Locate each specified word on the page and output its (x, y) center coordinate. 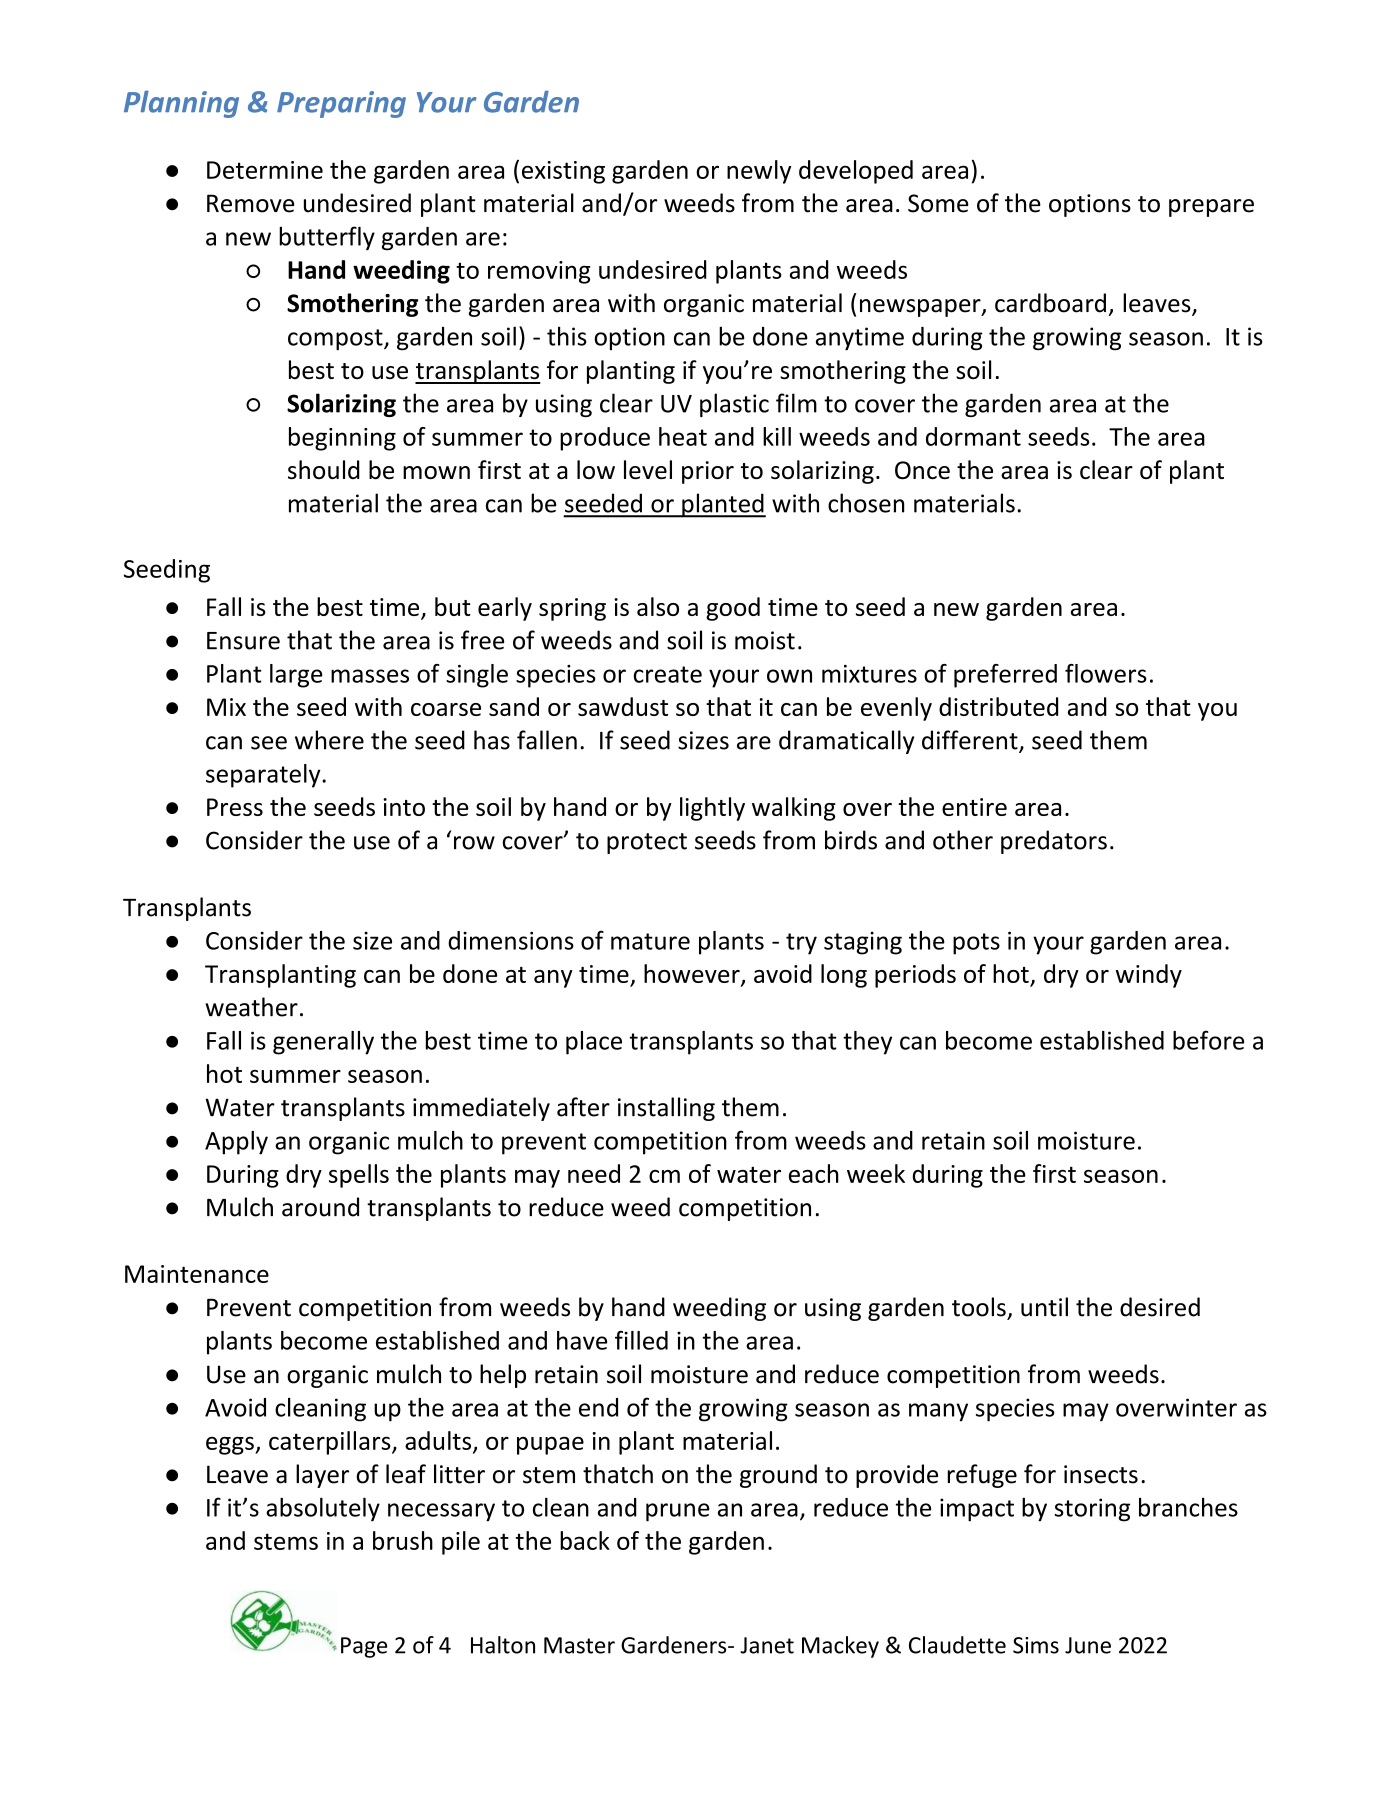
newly (759, 172)
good (733, 609)
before (1208, 1040)
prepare (1211, 208)
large (296, 676)
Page (364, 1647)
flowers (1106, 673)
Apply (236, 1143)
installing (666, 1109)
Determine (265, 170)
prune (678, 1512)
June (1088, 1645)
